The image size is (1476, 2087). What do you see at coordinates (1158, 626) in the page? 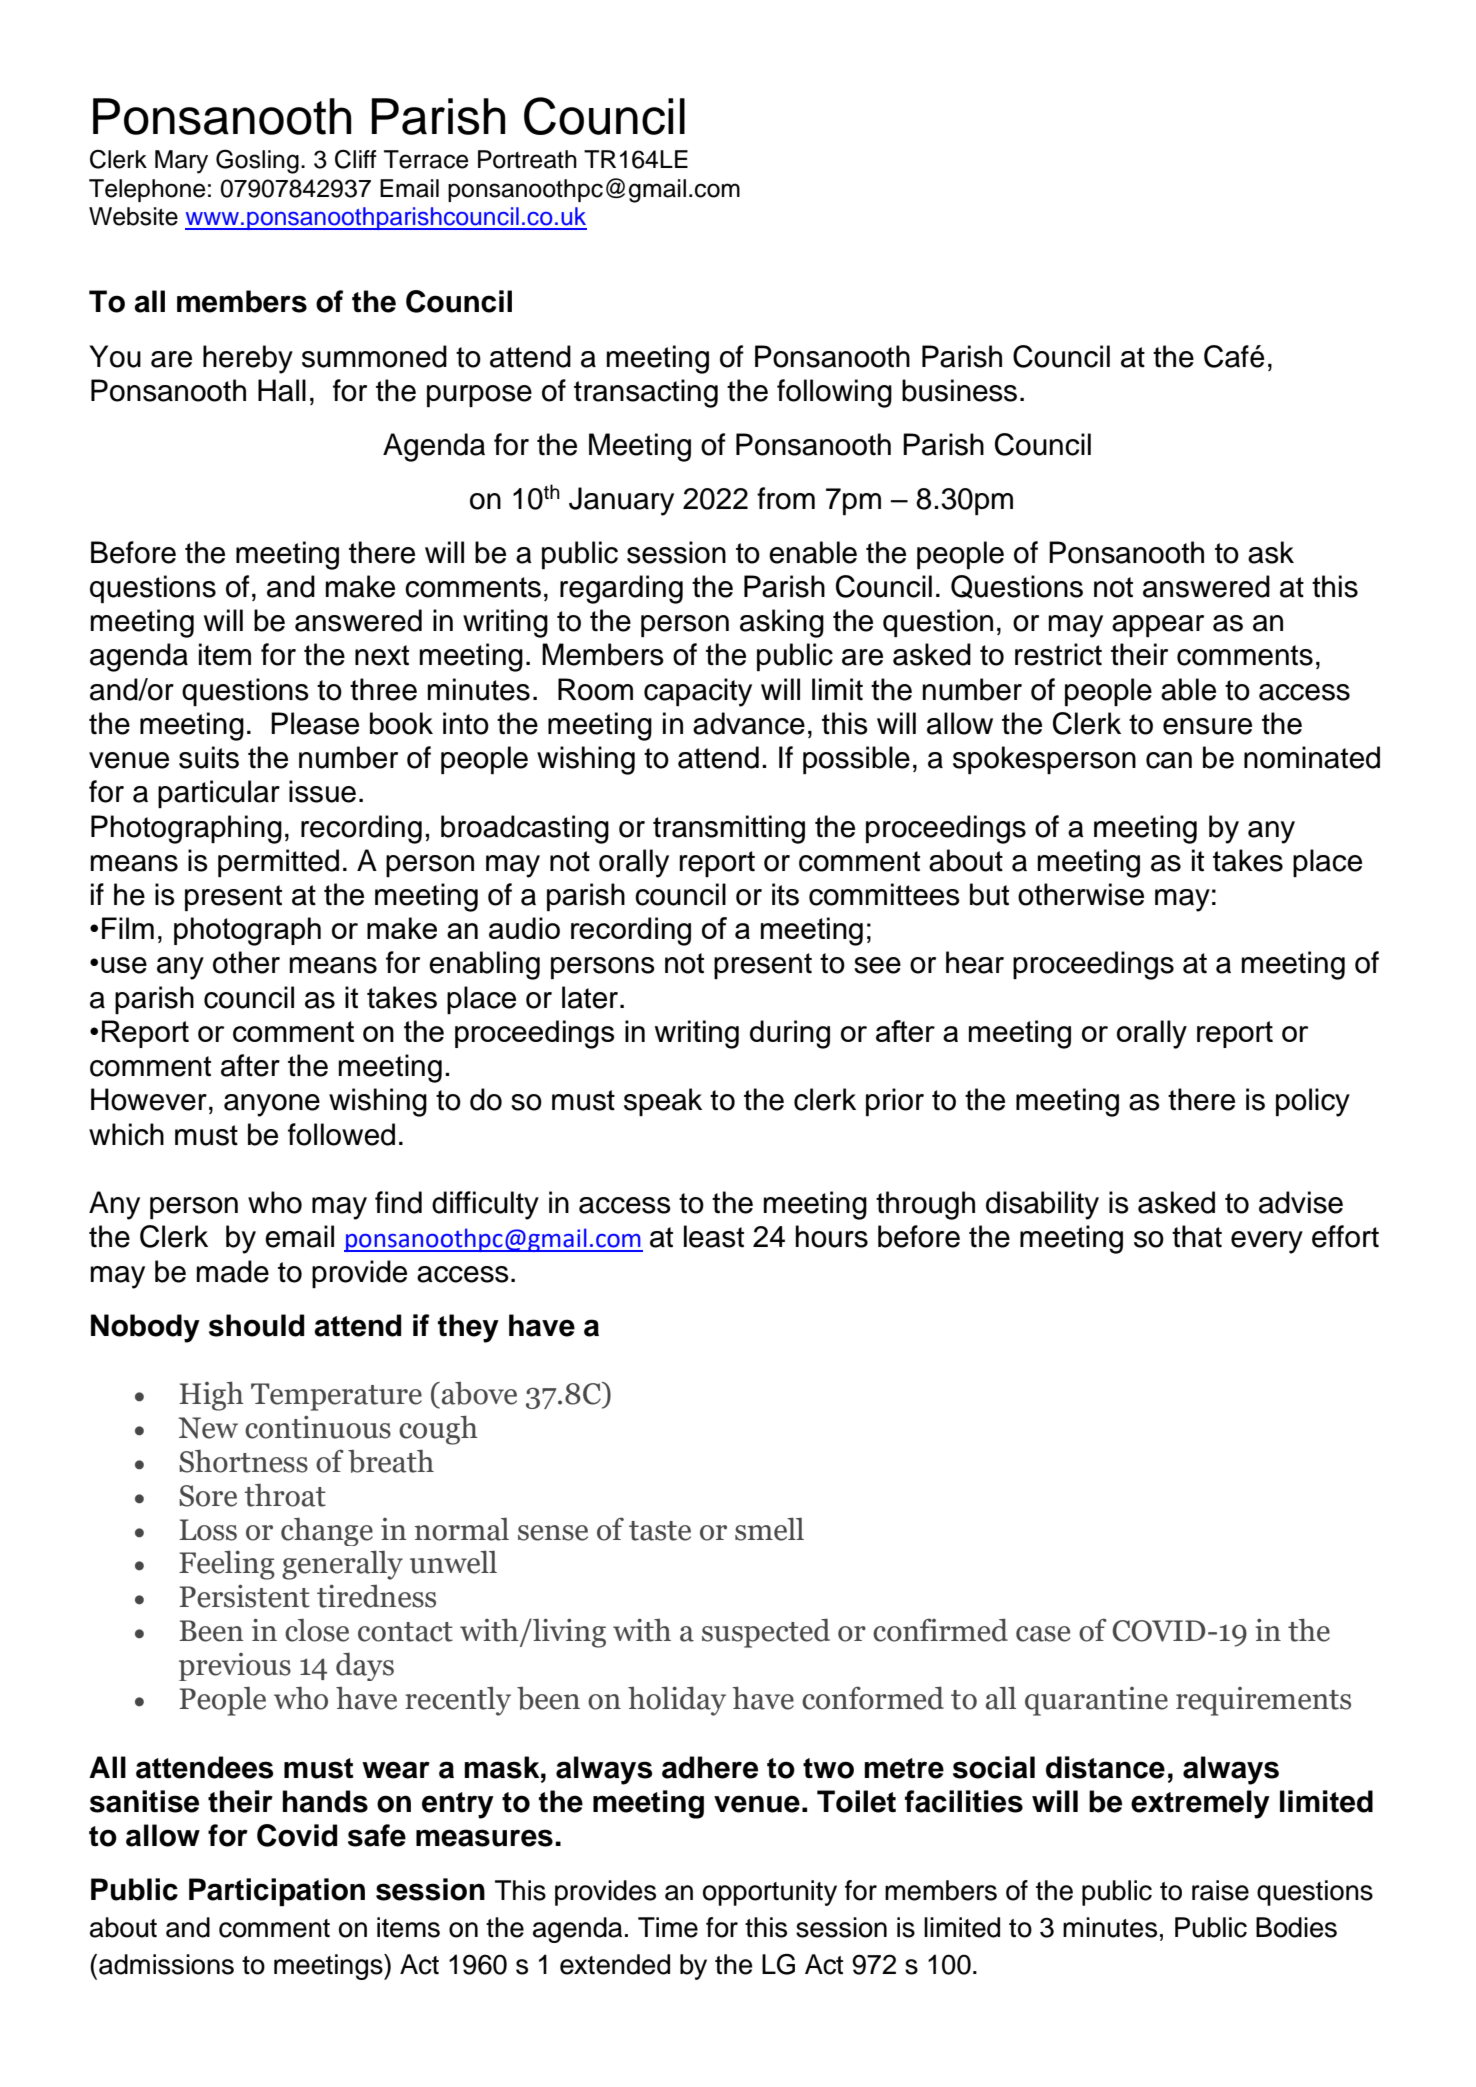
I see `appear` at bounding box center [1158, 626].
